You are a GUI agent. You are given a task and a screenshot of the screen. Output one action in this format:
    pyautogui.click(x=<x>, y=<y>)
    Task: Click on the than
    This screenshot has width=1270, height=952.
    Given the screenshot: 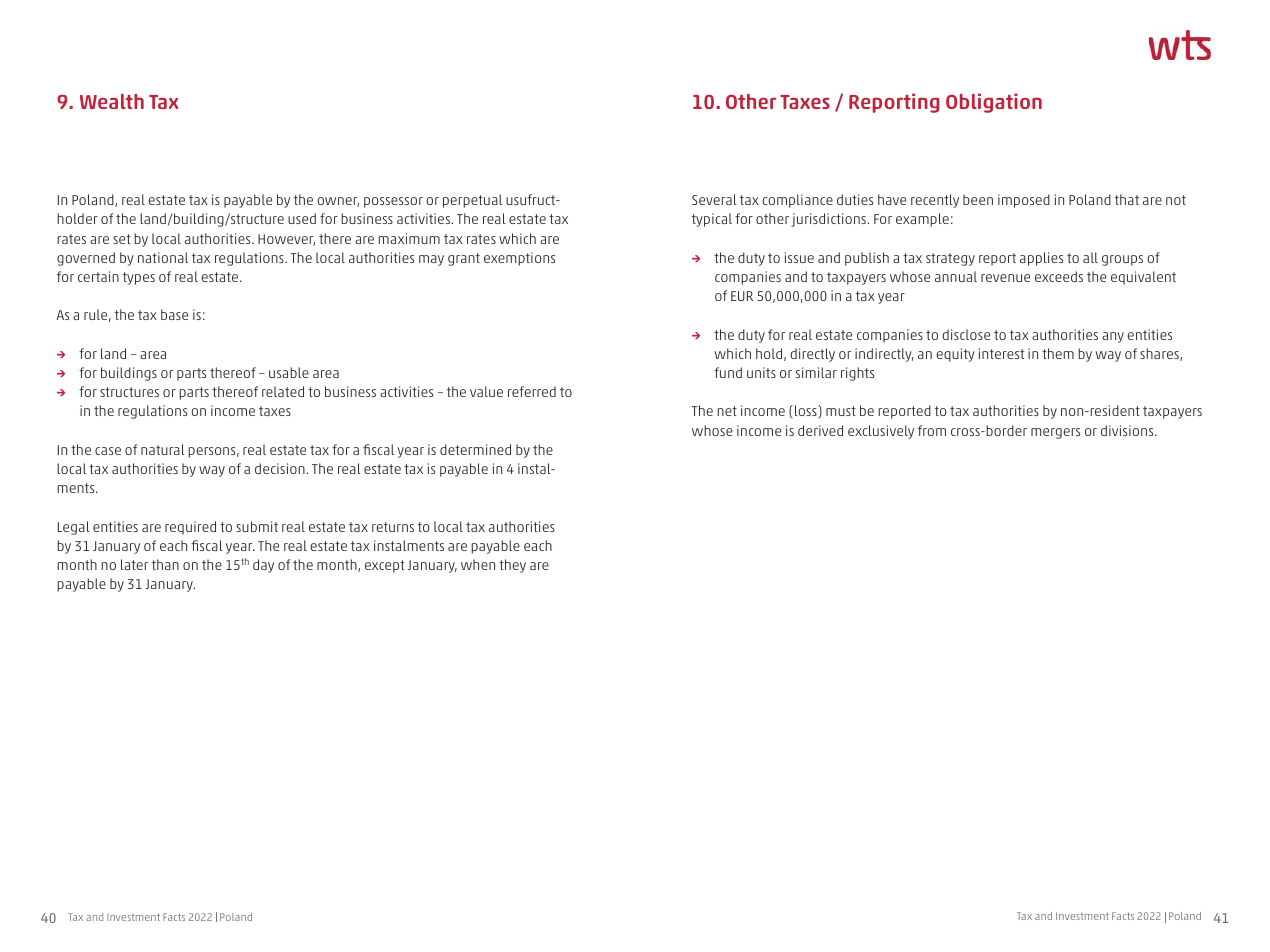 What is the action you would take?
    pyautogui.click(x=165, y=564)
